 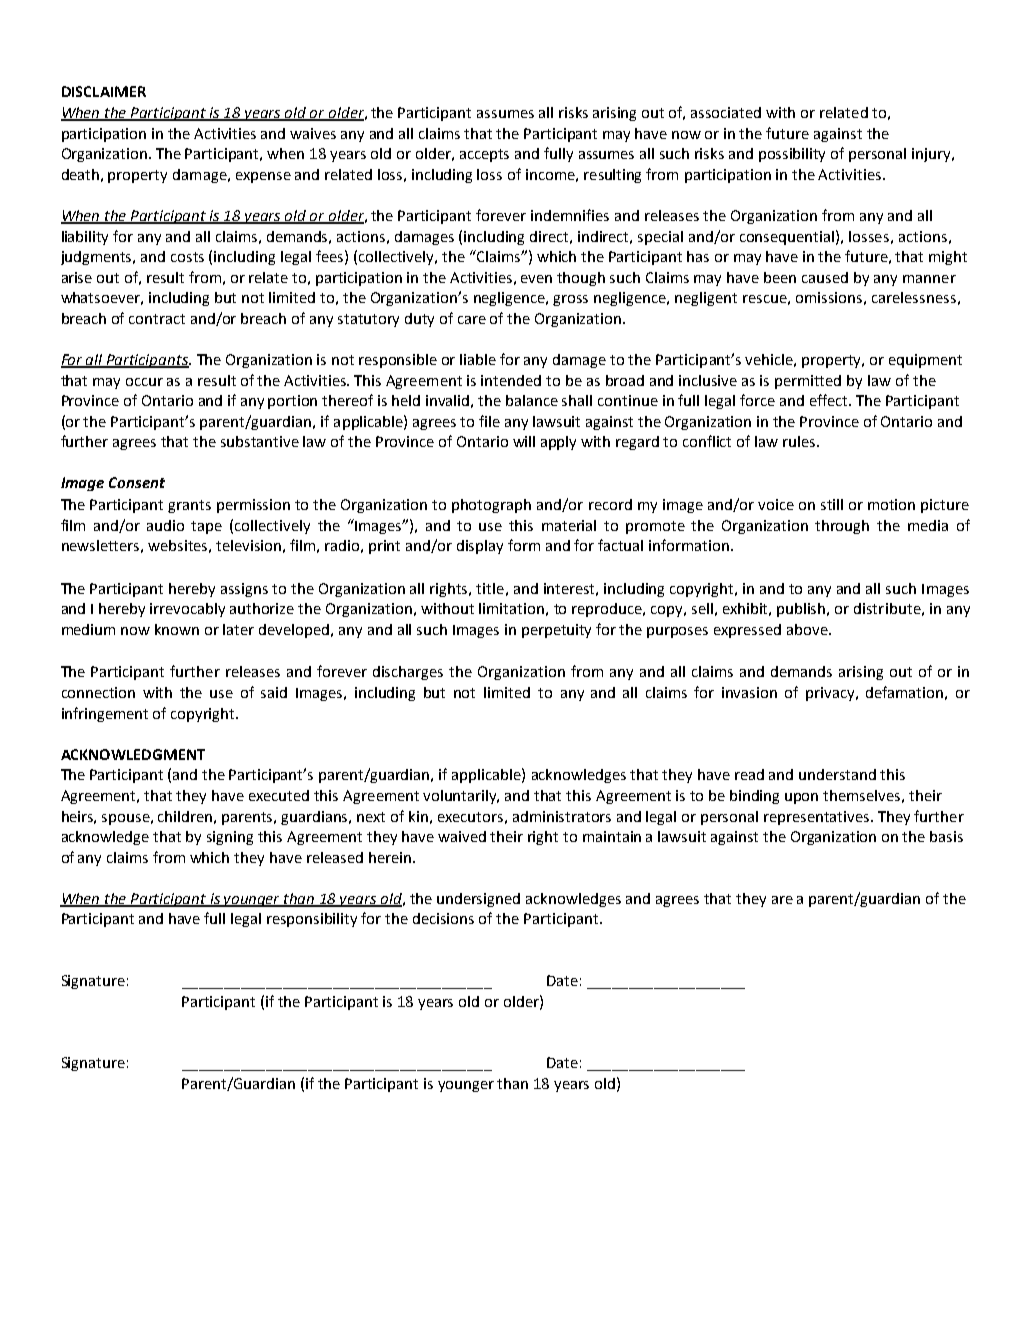 What do you see at coordinates (230, 838) in the image?
I see `signing` at bounding box center [230, 838].
